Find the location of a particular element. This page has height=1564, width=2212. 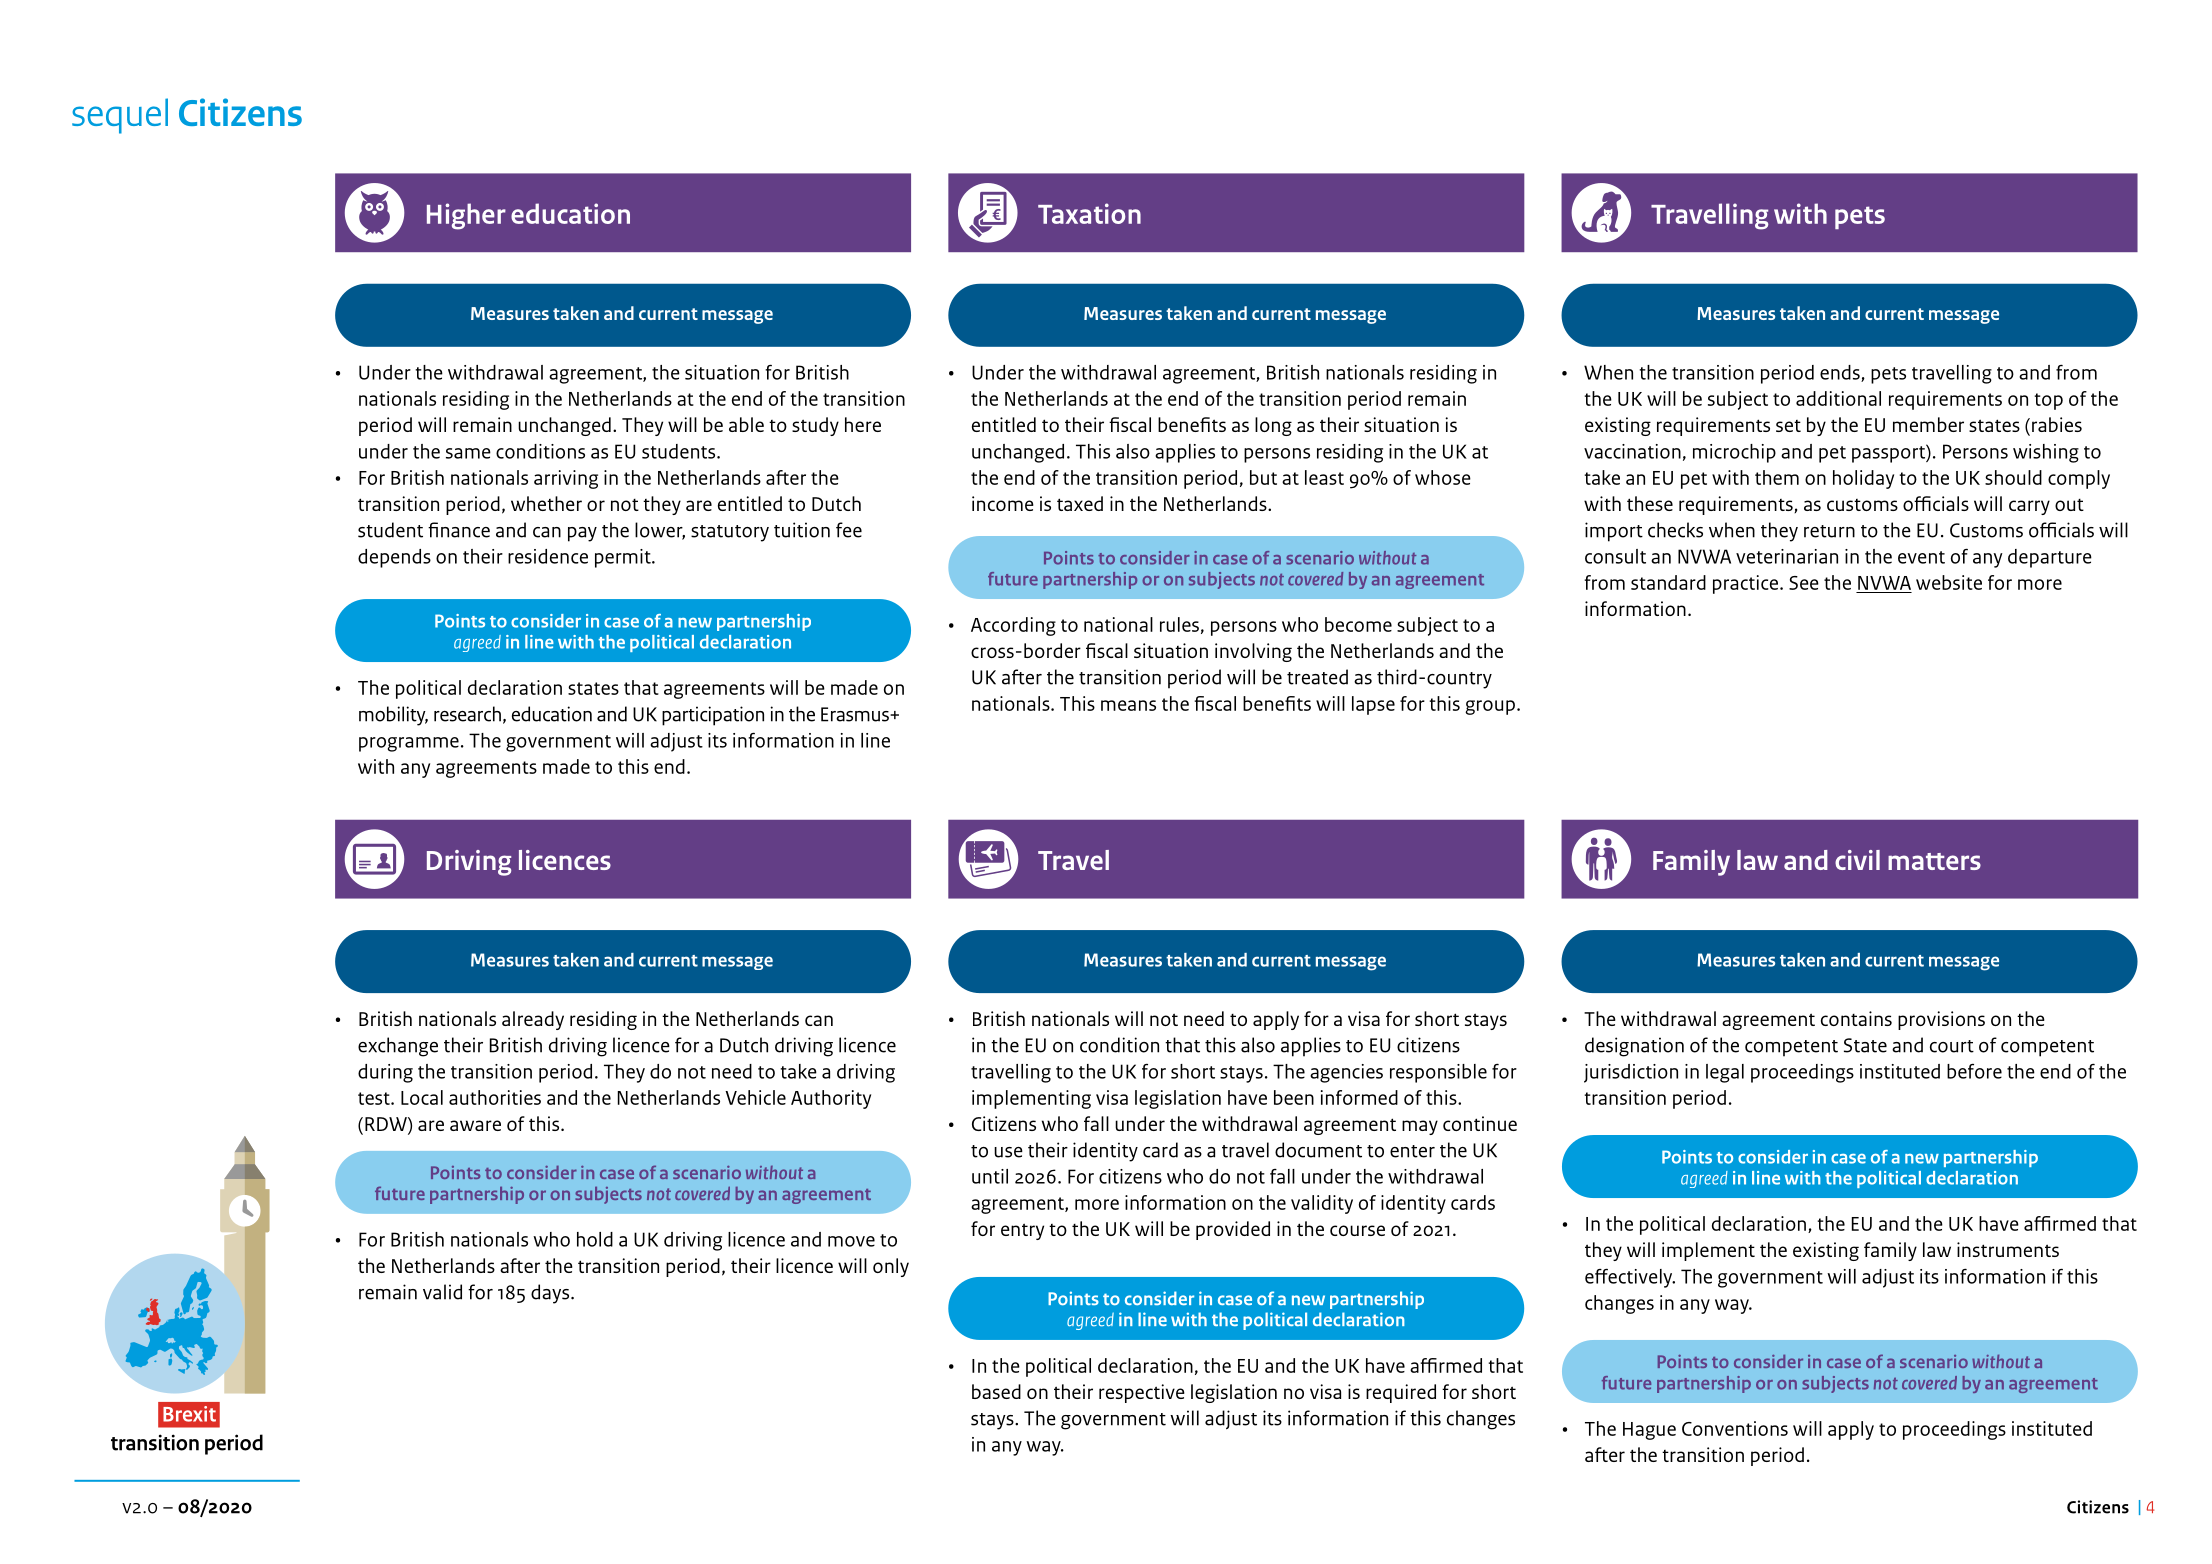

Brexit is located at coordinates (189, 1414).
